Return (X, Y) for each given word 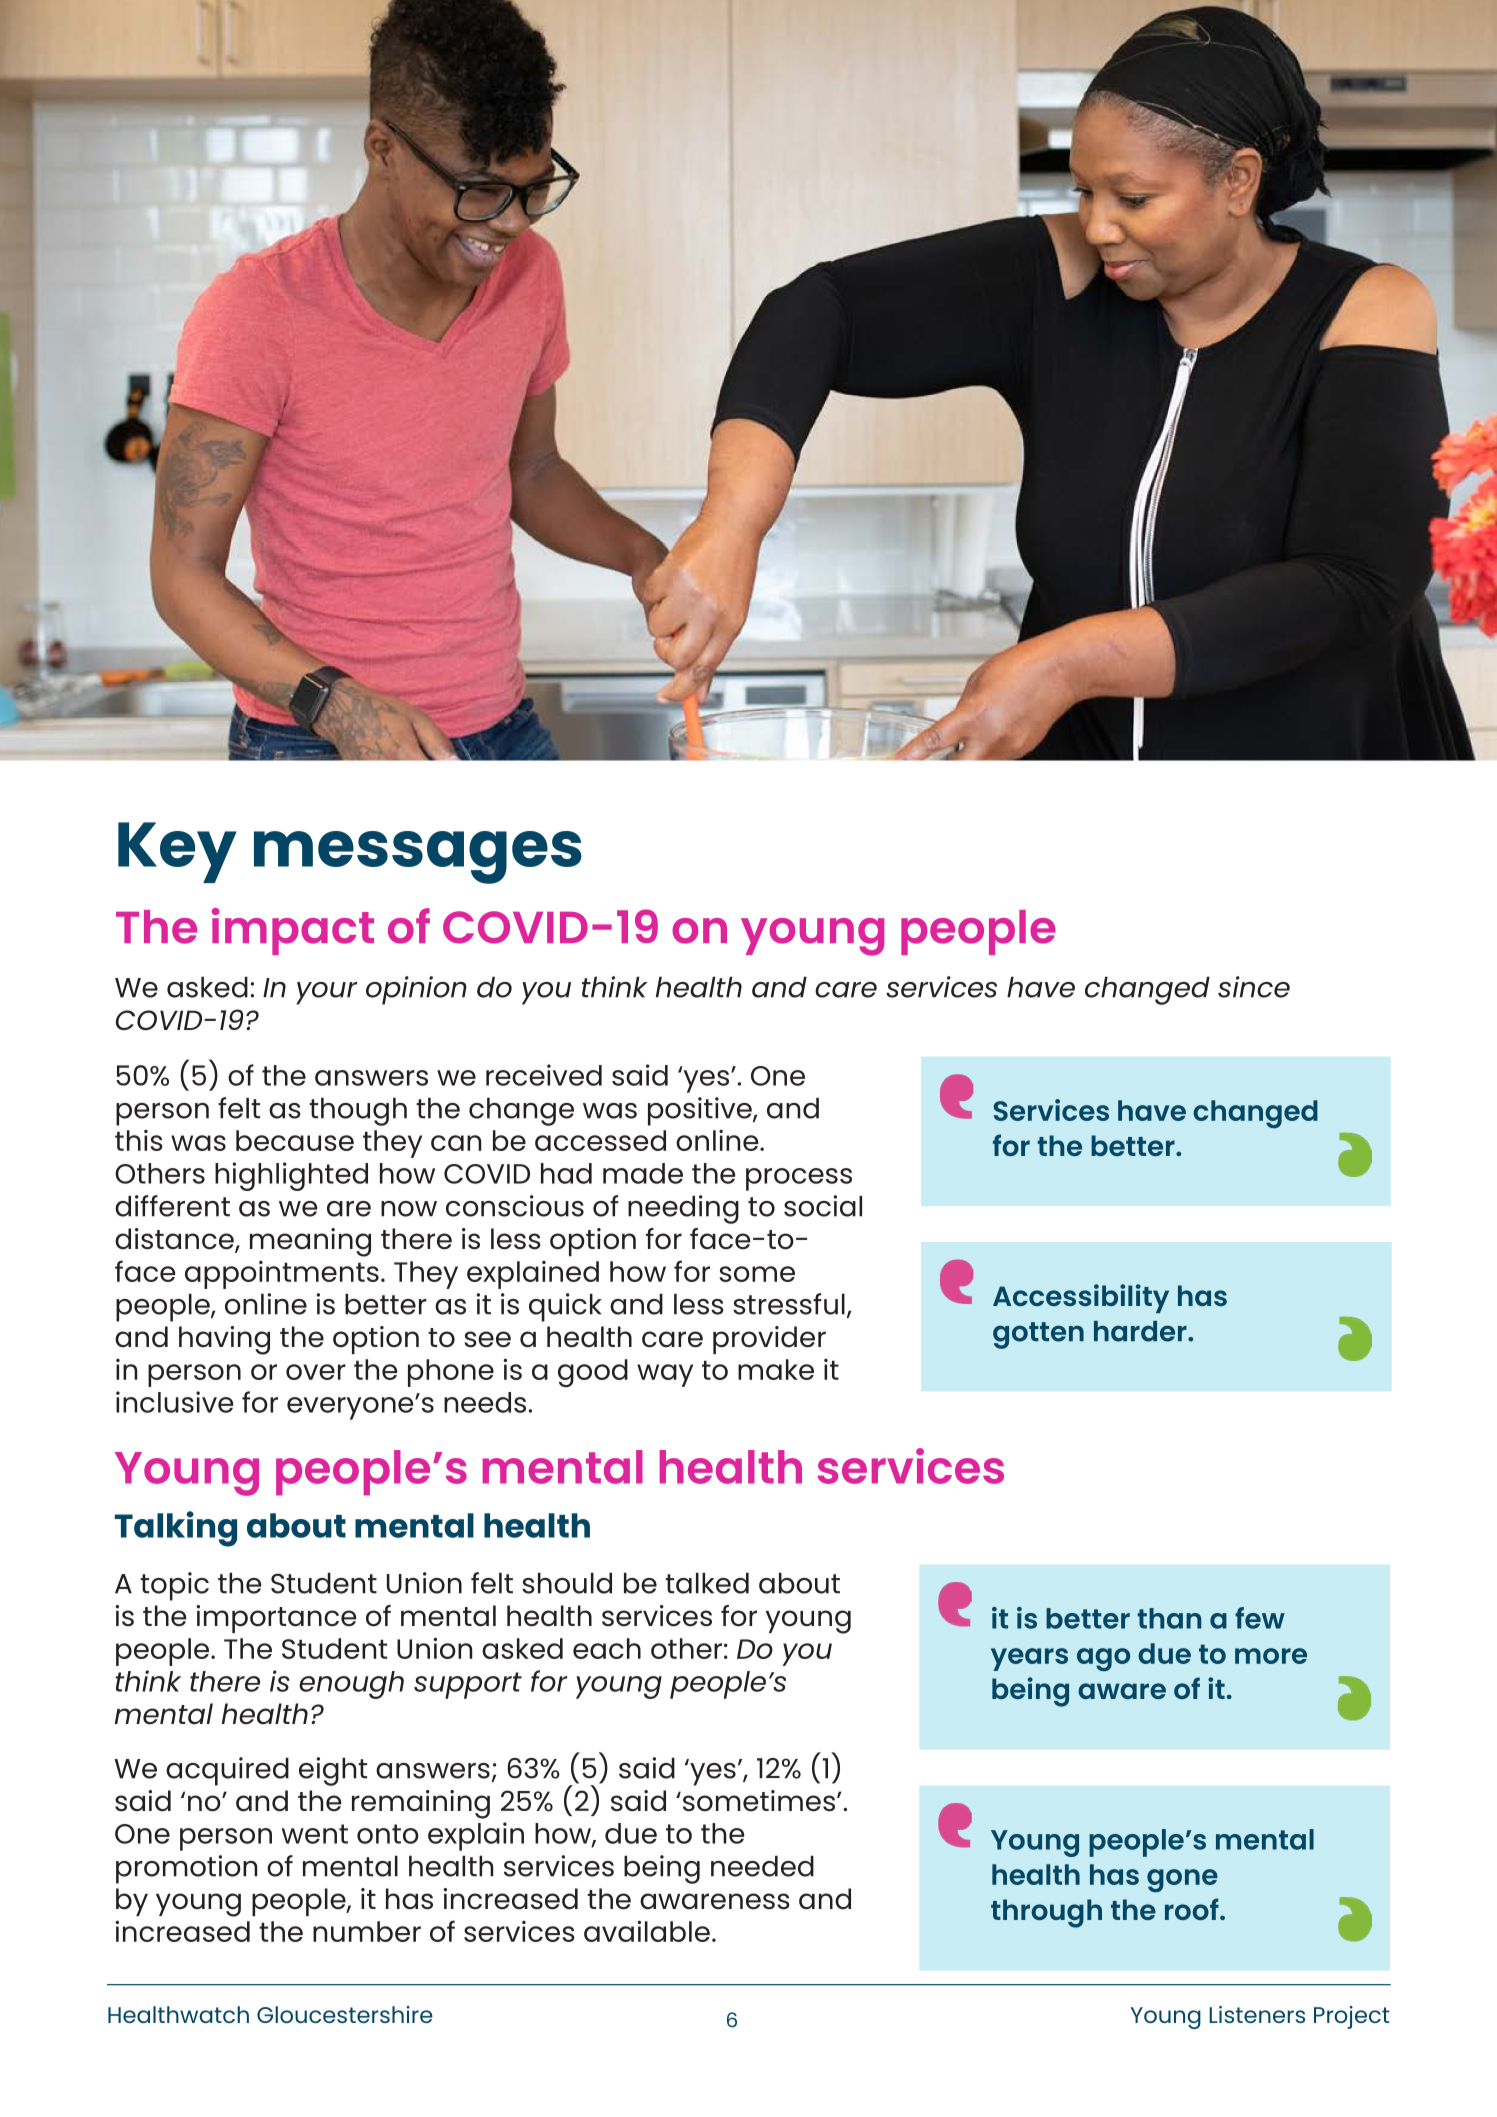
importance (276, 1619)
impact (293, 931)
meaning (310, 1242)
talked (707, 1583)
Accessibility (1081, 1298)
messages (418, 857)
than (1169, 1618)
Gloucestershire (345, 2014)
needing (683, 1209)
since (1254, 987)
